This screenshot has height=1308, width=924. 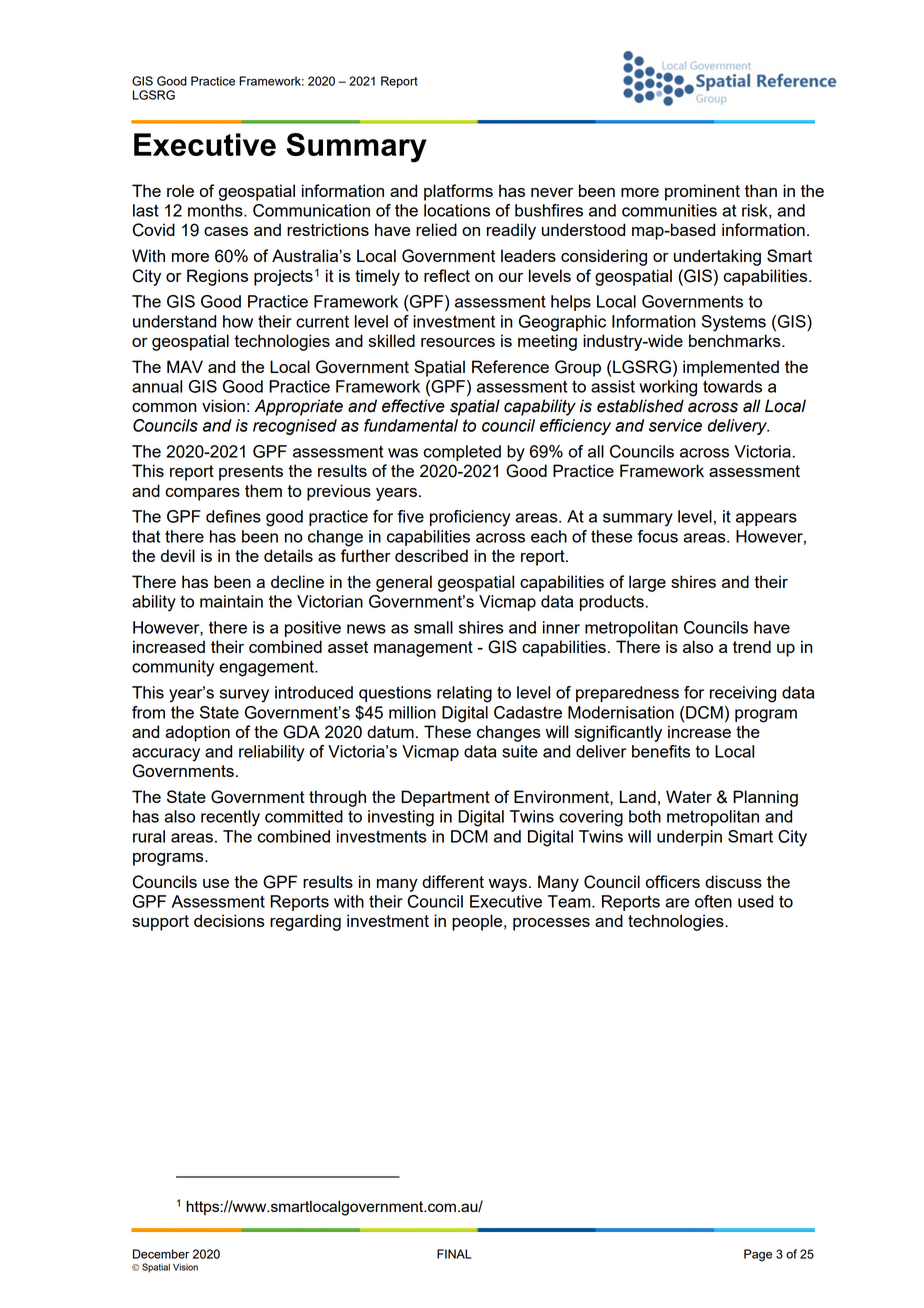 I want to click on relating, so click(x=464, y=694).
